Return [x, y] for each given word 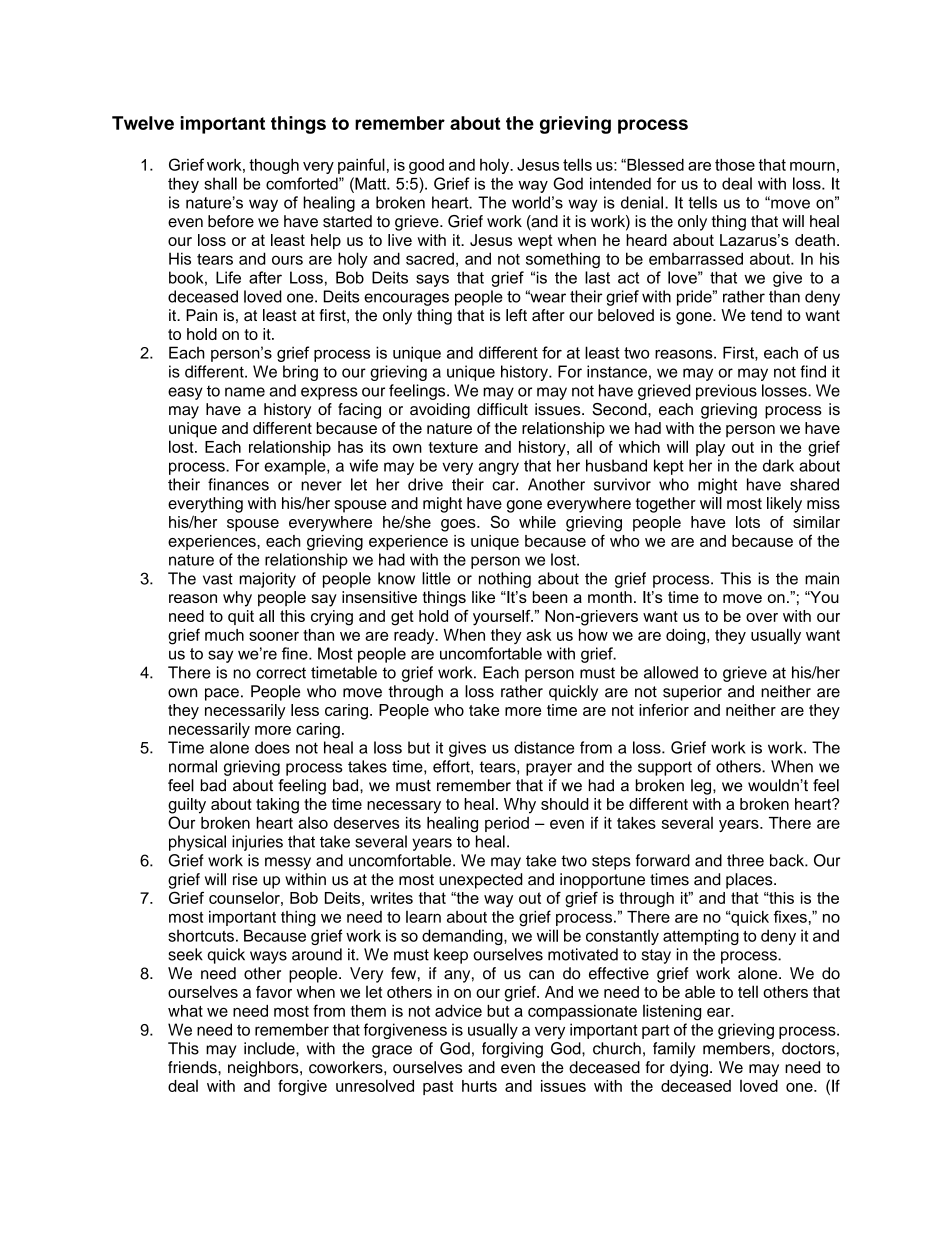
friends [193, 1067]
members [736, 1048]
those [735, 165]
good [426, 166]
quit [241, 617]
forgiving [512, 1050]
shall [220, 183]
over [762, 617]
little [436, 578]
